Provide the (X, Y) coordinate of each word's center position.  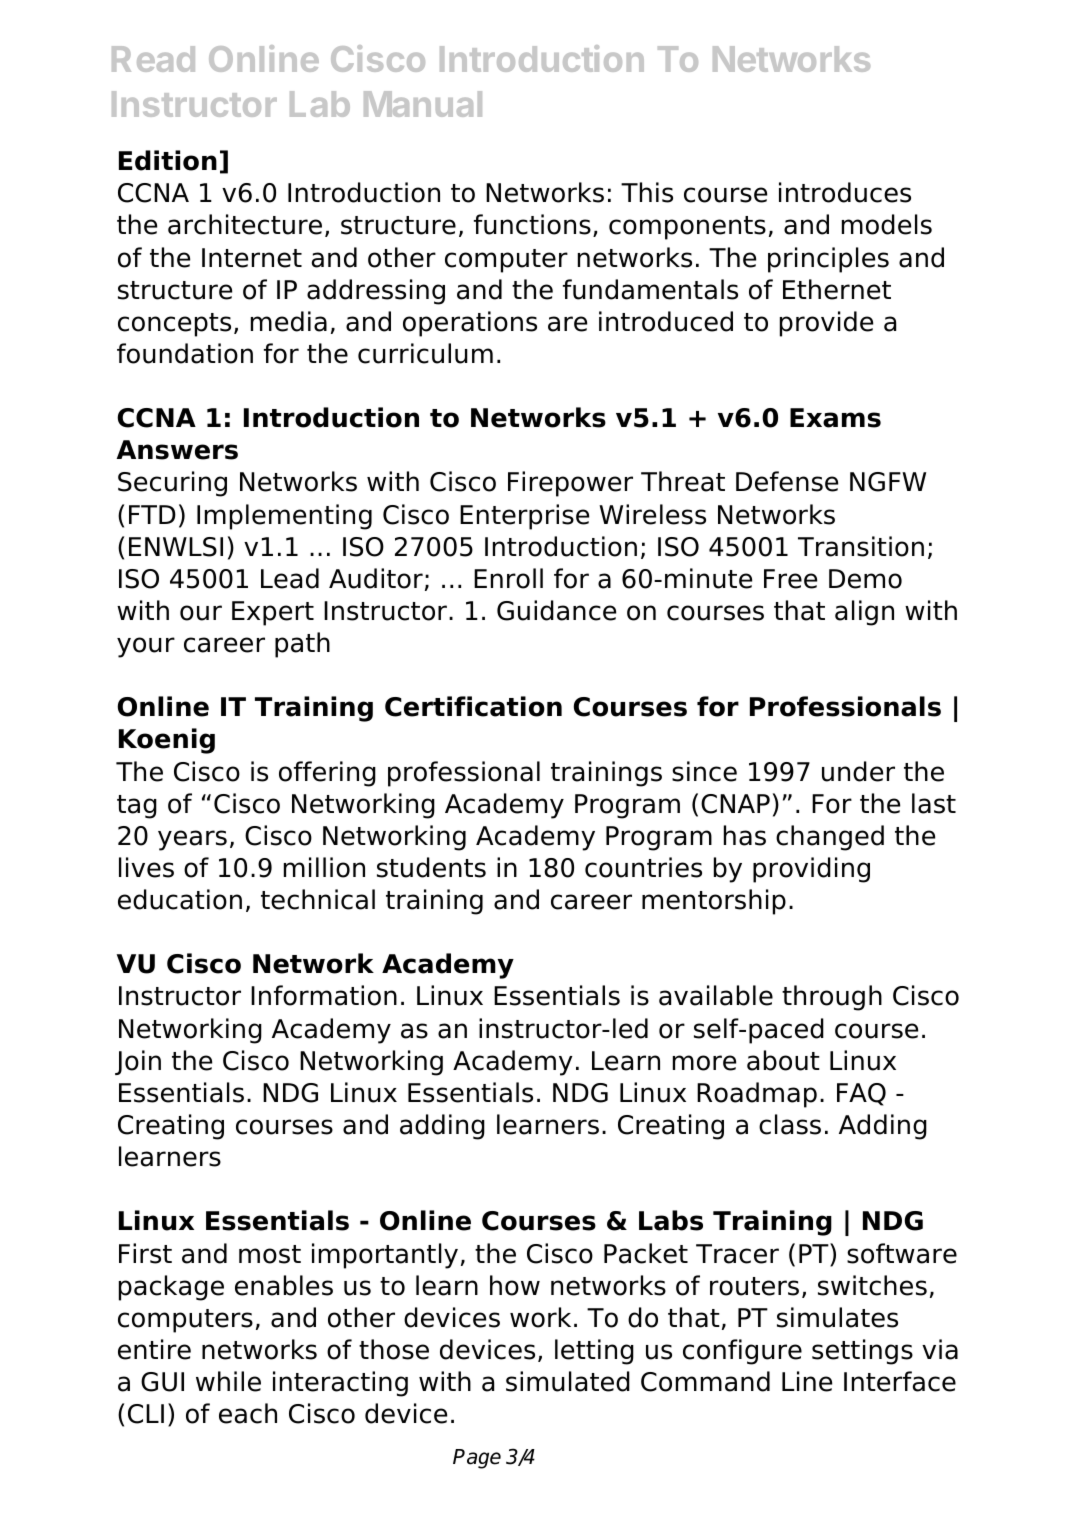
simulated (568, 1381)
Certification (473, 706)
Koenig (167, 741)
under (858, 771)
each (248, 1413)
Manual (423, 104)
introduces (845, 192)
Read (153, 59)
